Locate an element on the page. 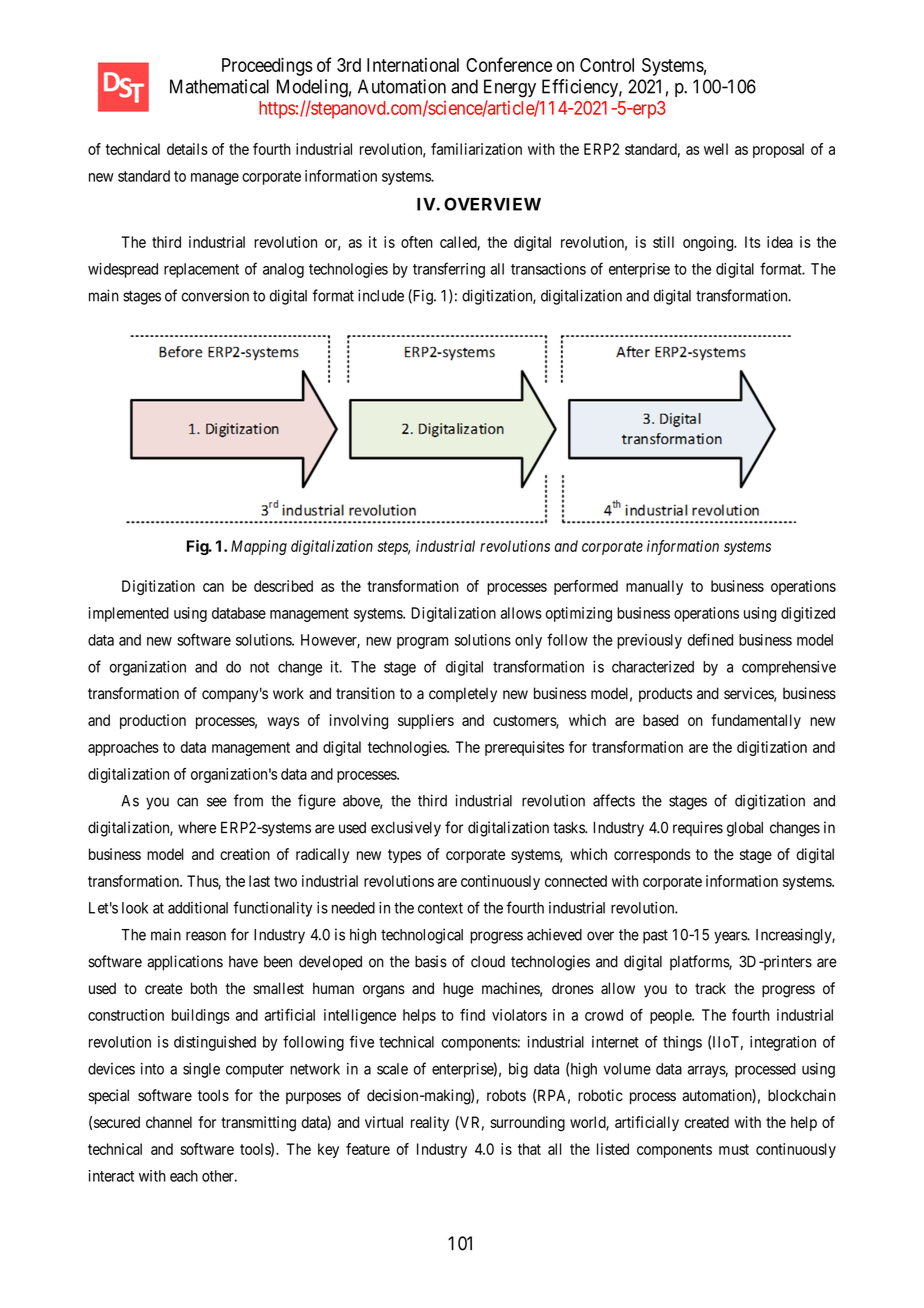  program is located at coordinates (422, 643).
